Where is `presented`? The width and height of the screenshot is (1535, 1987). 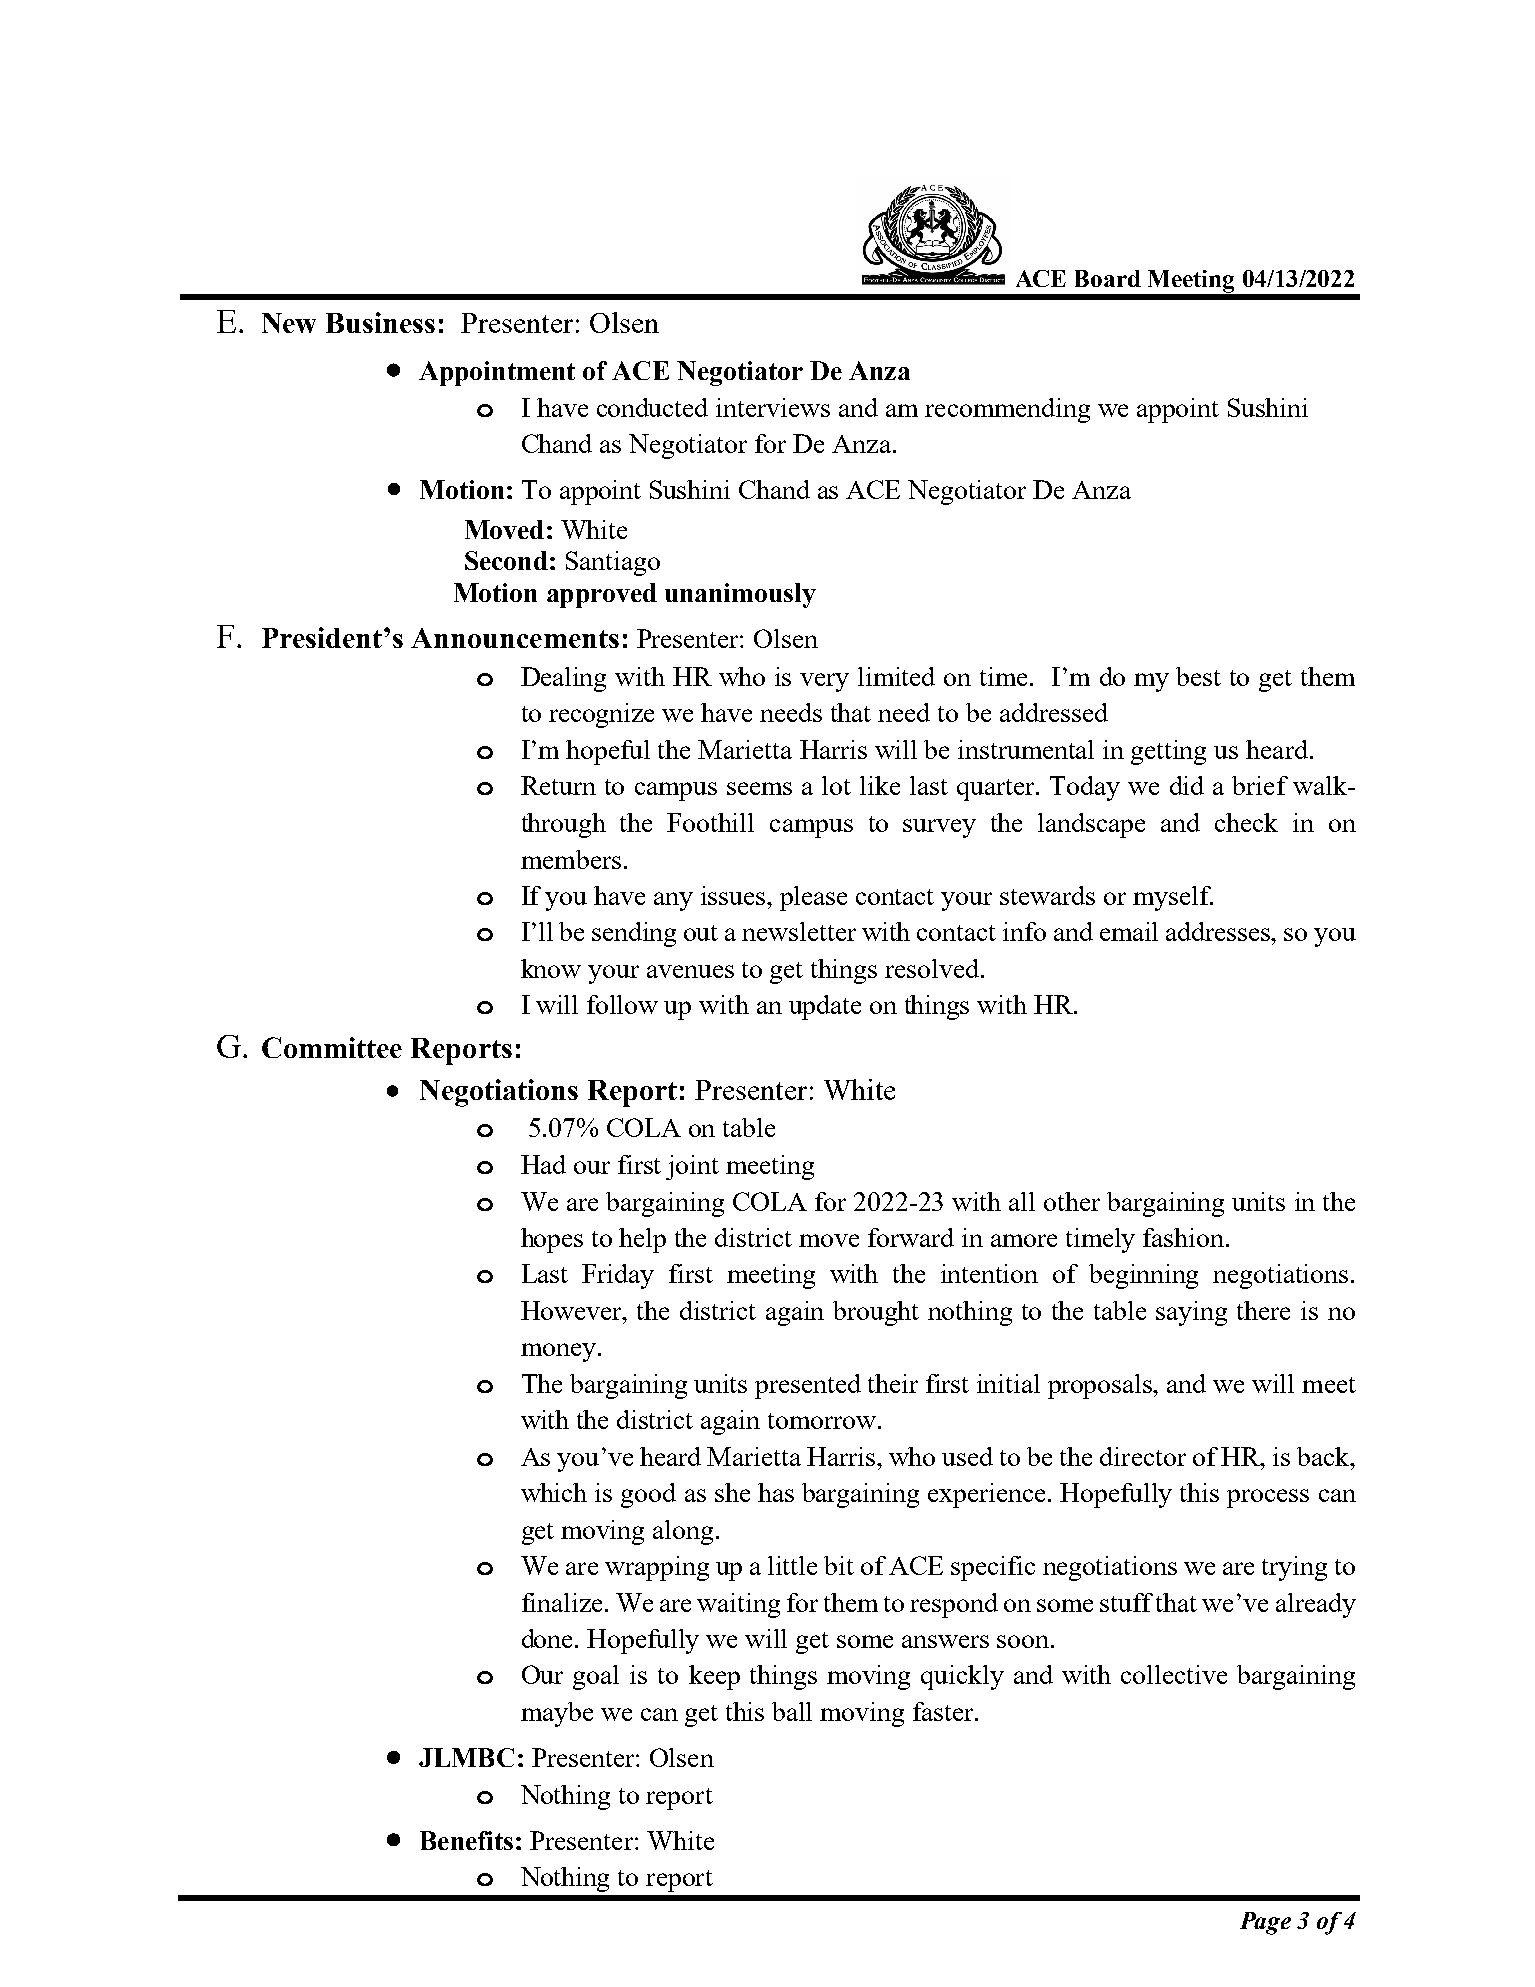 presented is located at coordinates (808, 1386).
